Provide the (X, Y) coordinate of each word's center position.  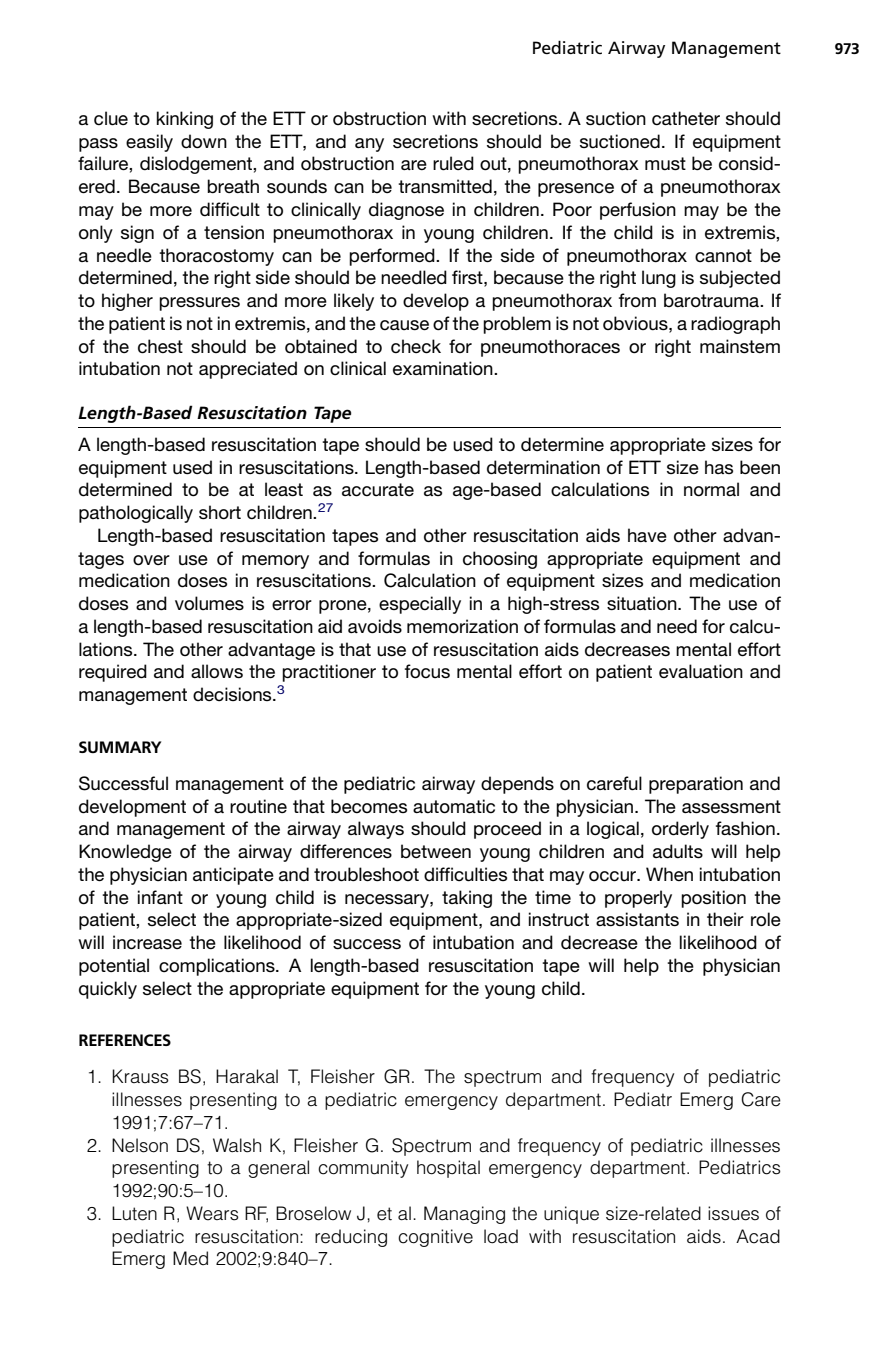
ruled (453, 163)
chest (160, 346)
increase (147, 942)
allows (217, 671)
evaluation (701, 671)
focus (427, 671)
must (665, 163)
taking (467, 899)
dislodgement (197, 165)
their (725, 919)
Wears (212, 1213)
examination (444, 368)
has (719, 467)
